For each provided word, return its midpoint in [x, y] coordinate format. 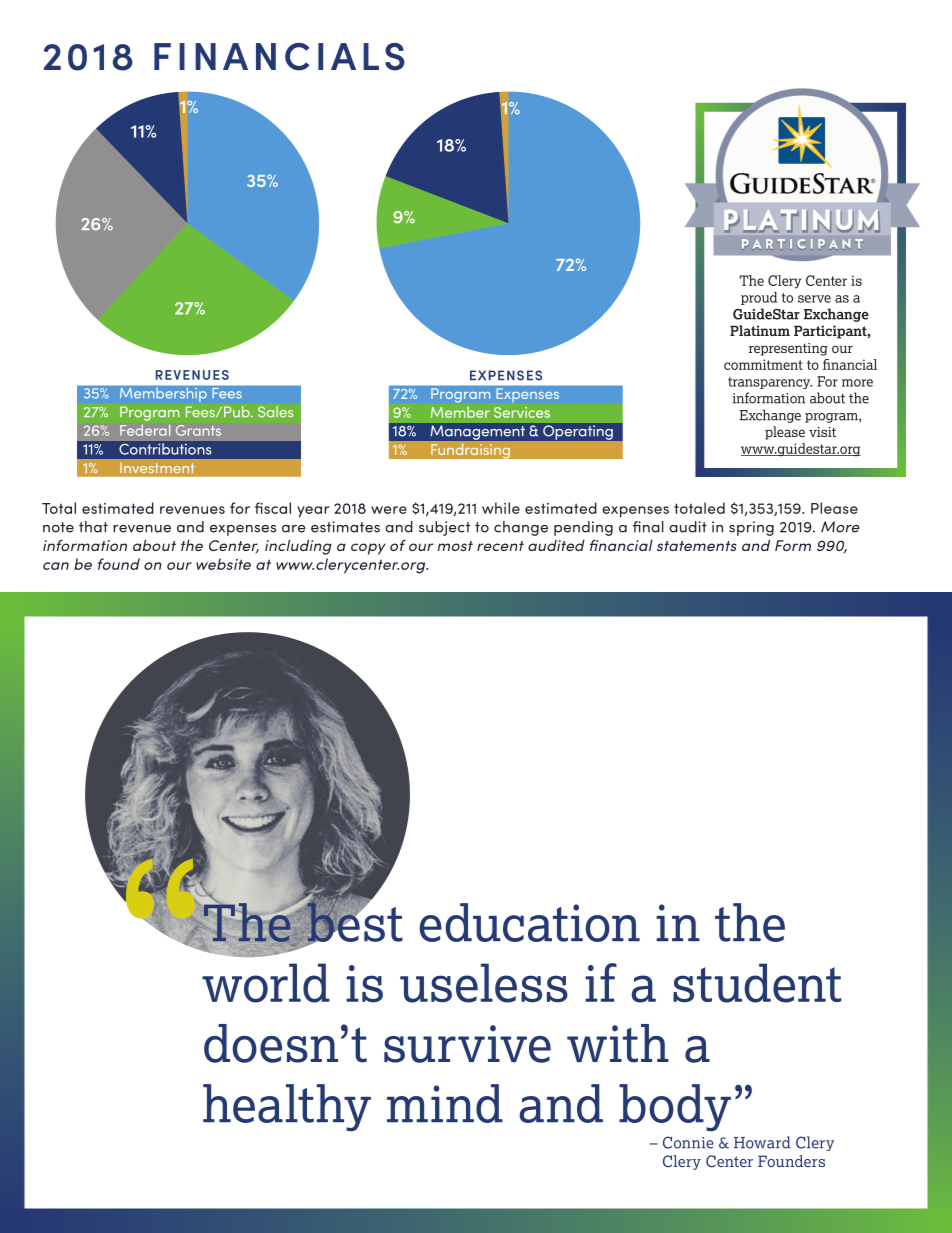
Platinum [760, 330]
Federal [145, 430]
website [223, 564]
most [455, 546]
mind [445, 1103]
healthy [287, 1108]
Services [522, 412]
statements [697, 546]
